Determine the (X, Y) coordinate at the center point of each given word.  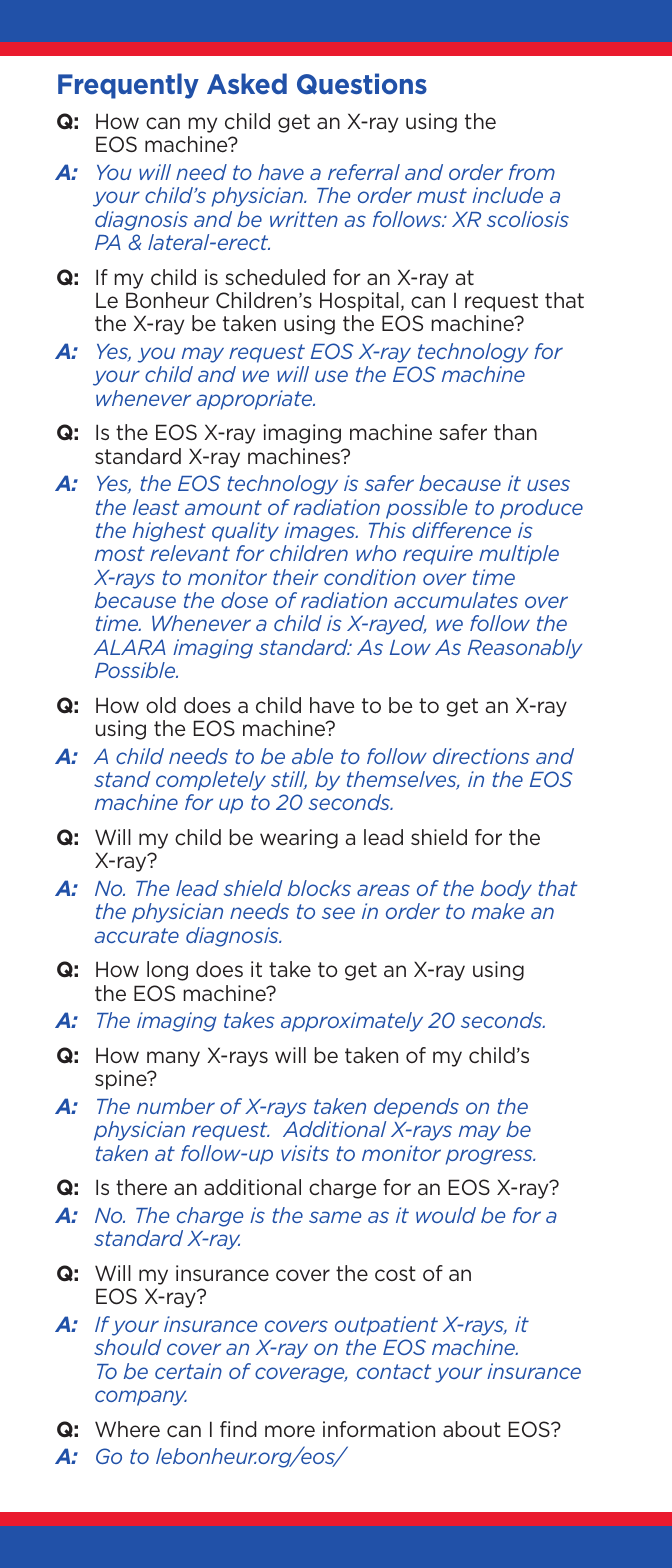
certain (188, 1371)
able (312, 756)
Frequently (128, 86)
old (161, 705)
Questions (362, 84)
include (507, 195)
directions (481, 756)
